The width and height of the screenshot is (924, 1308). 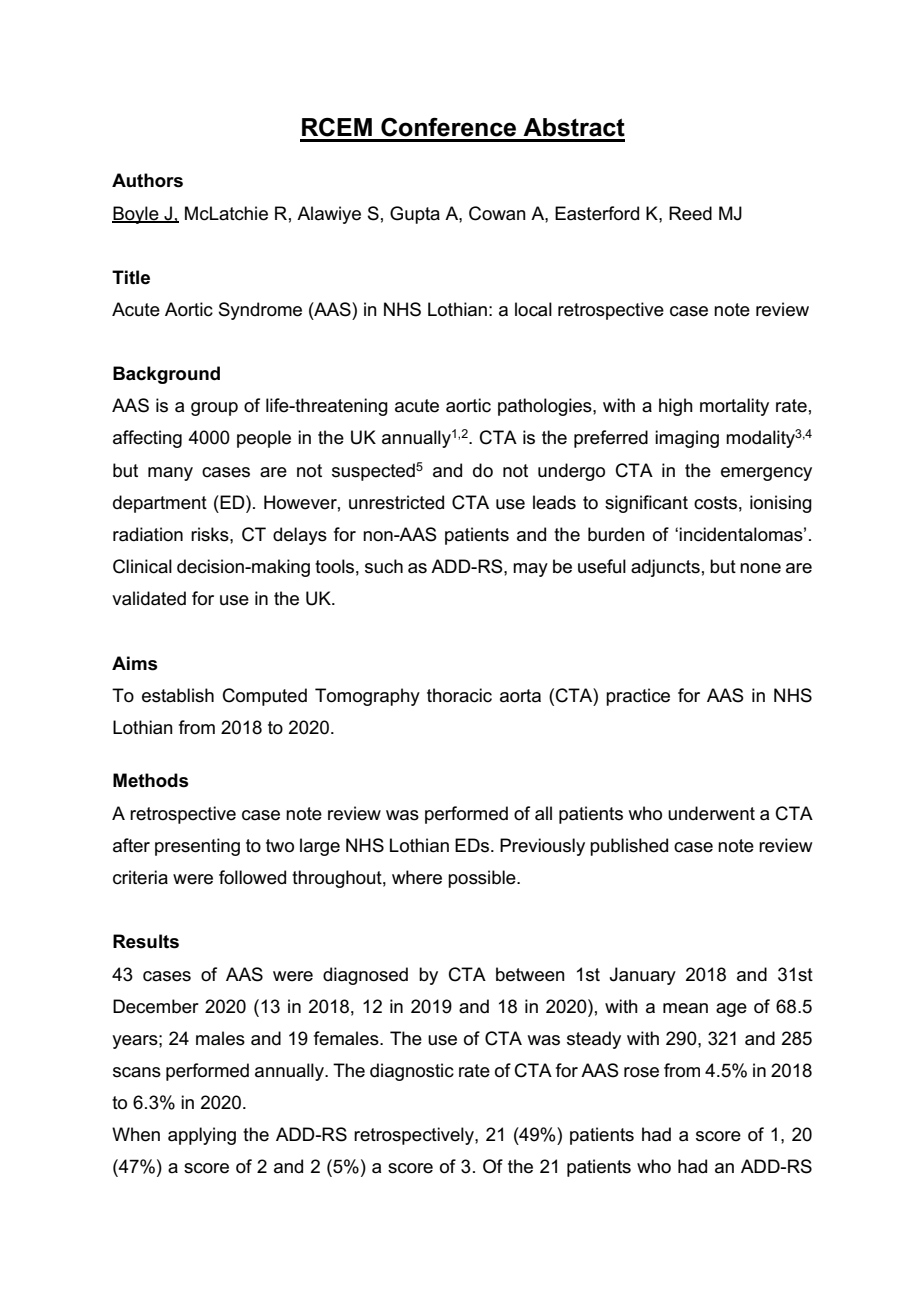 I want to click on presenting, so click(x=197, y=847).
